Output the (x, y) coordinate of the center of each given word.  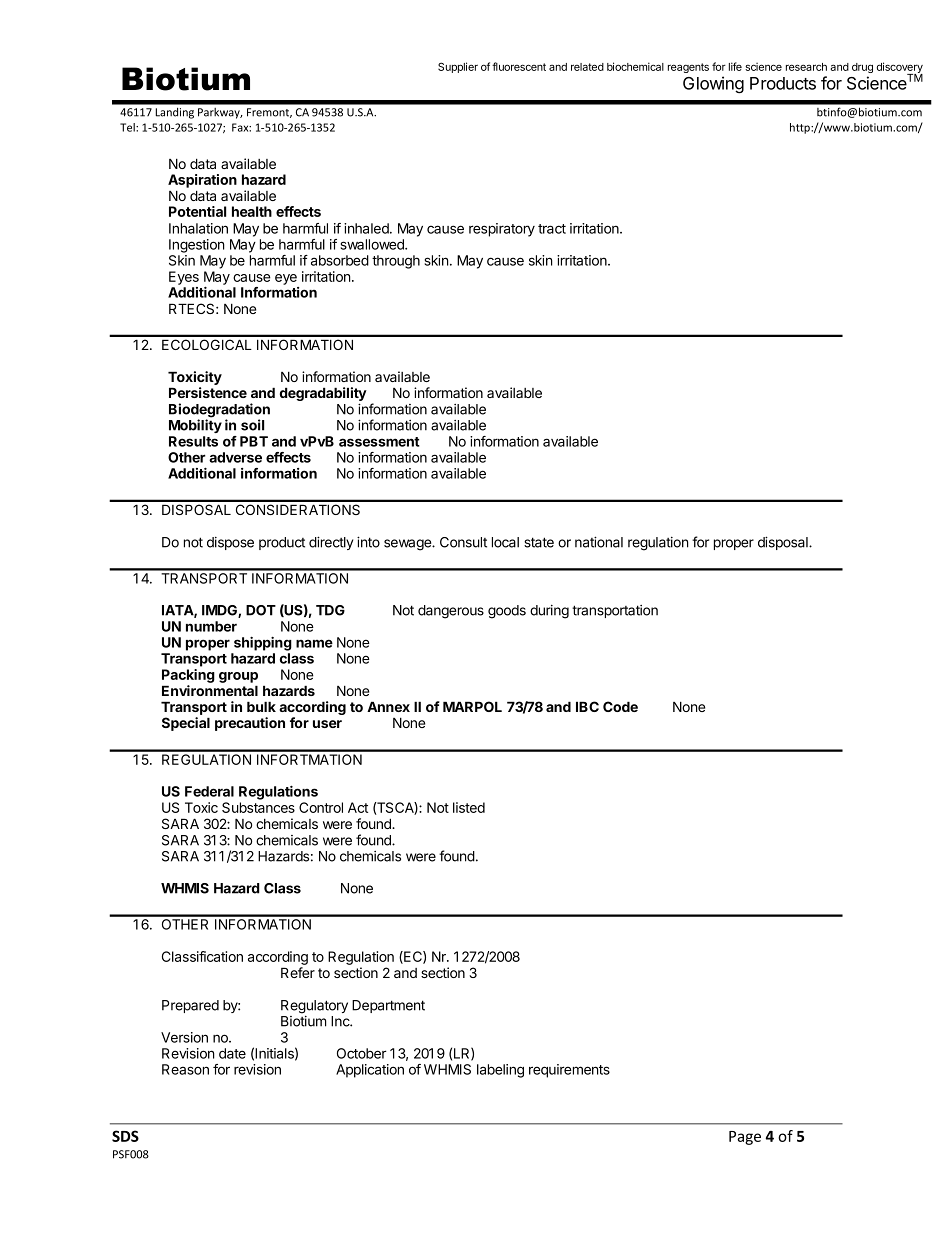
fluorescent (519, 66)
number (211, 626)
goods (507, 612)
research (806, 67)
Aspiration (202, 181)
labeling (500, 1071)
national (599, 542)
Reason (185, 1069)
